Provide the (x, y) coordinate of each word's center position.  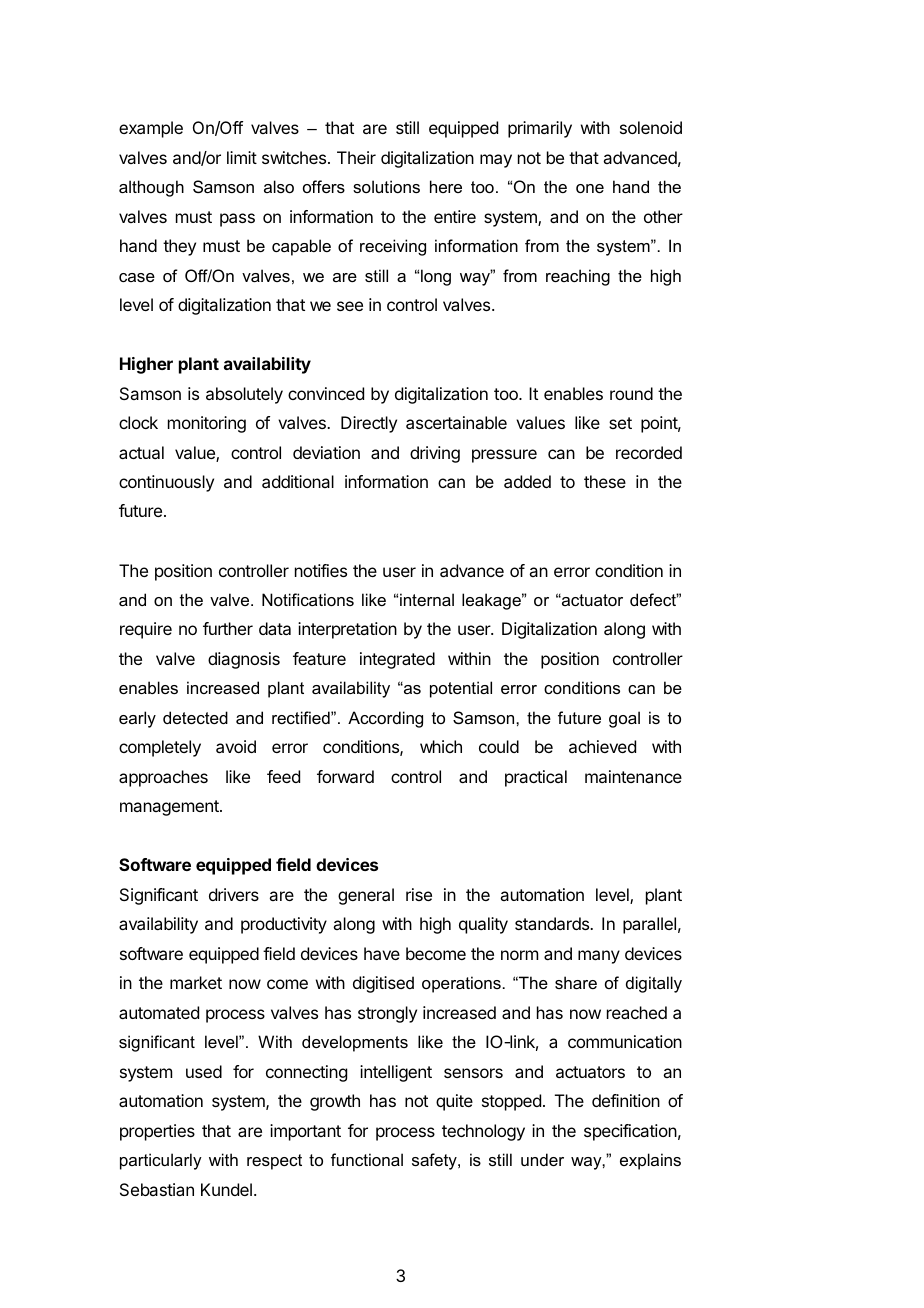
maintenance (633, 776)
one (590, 188)
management (170, 808)
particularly (161, 1161)
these (605, 481)
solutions (386, 186)
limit (242, 157)
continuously (166, 483)
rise (419, 894)
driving (435, 454)
